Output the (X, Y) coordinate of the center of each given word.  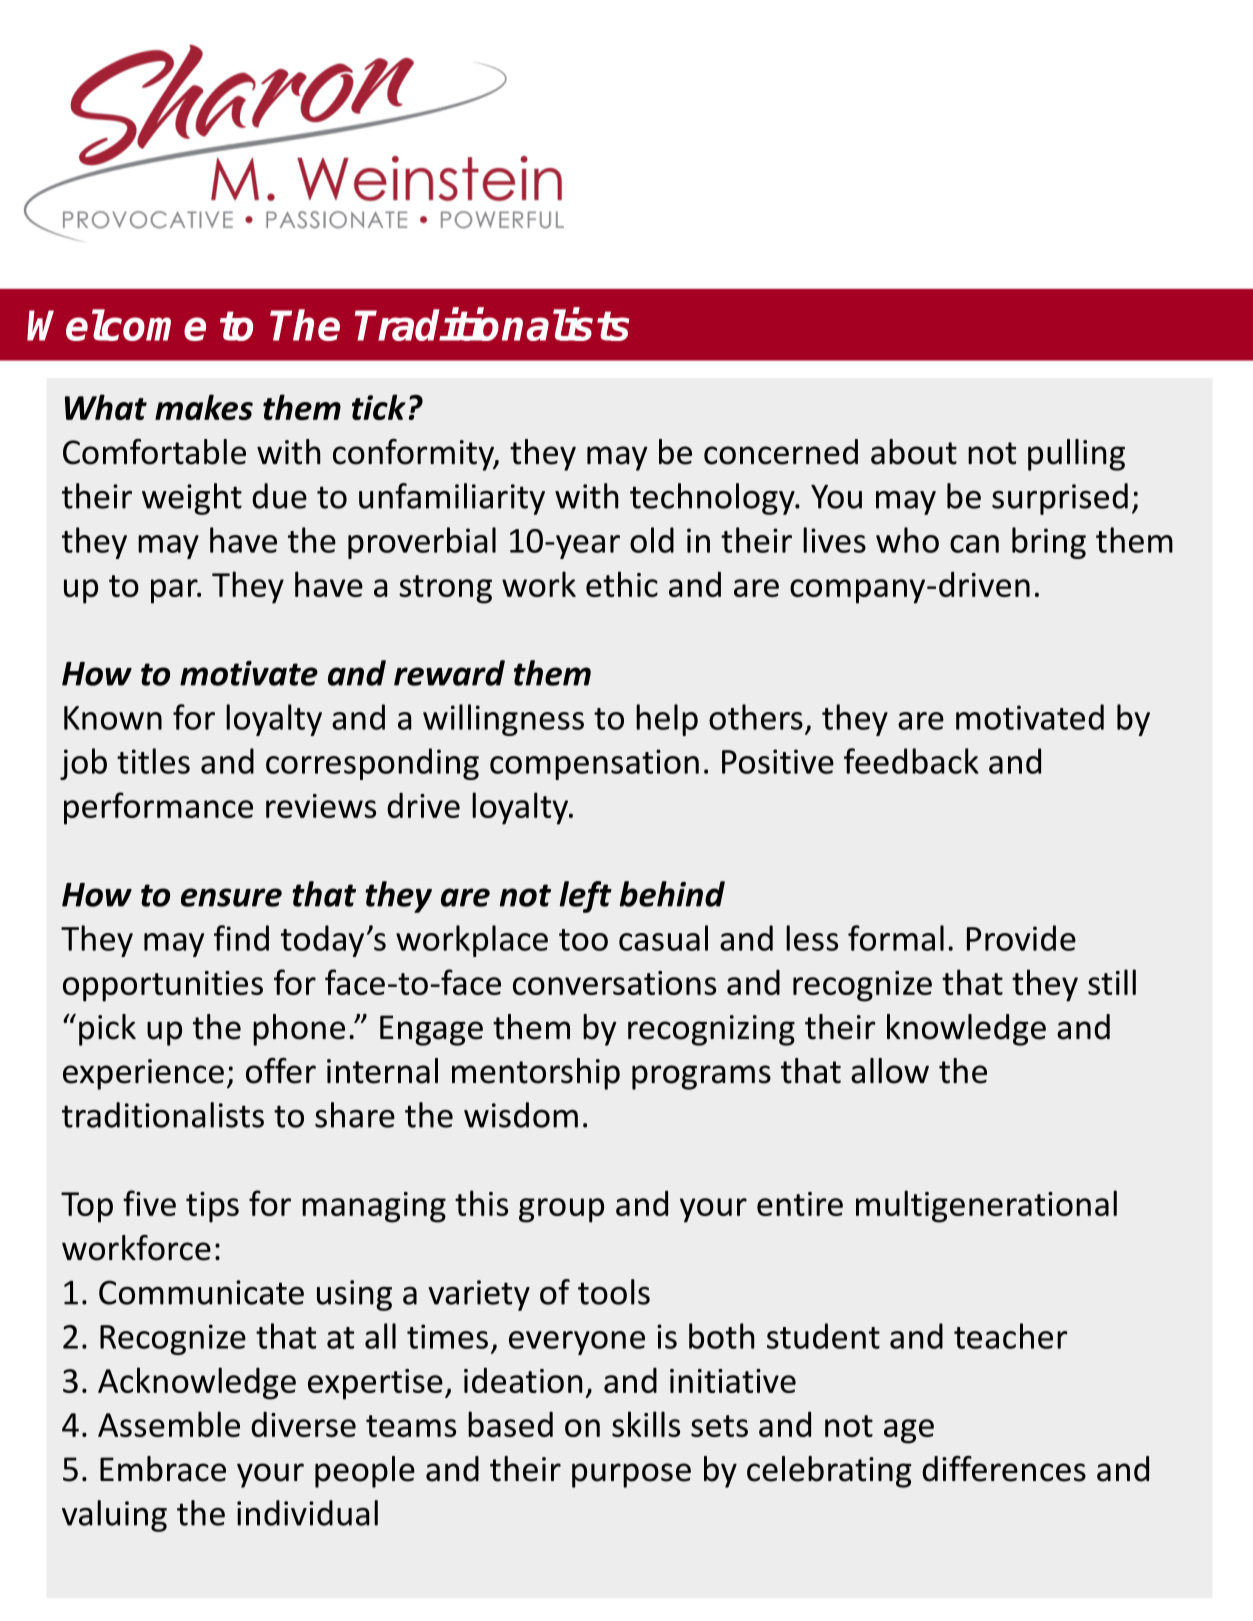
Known (113, 718)
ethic (622, 584)
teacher (1010, 1336)
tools (614, 1292)
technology (713, 499)
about (914, 452)
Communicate (201, 1292)
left (585, 897)
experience (143, 1074)
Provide (1021, 938)
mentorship (536, 1074)
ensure (231, 897)
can (974, 544)
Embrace (163, 1469)
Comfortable (154, 452)
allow (890, 1071)
